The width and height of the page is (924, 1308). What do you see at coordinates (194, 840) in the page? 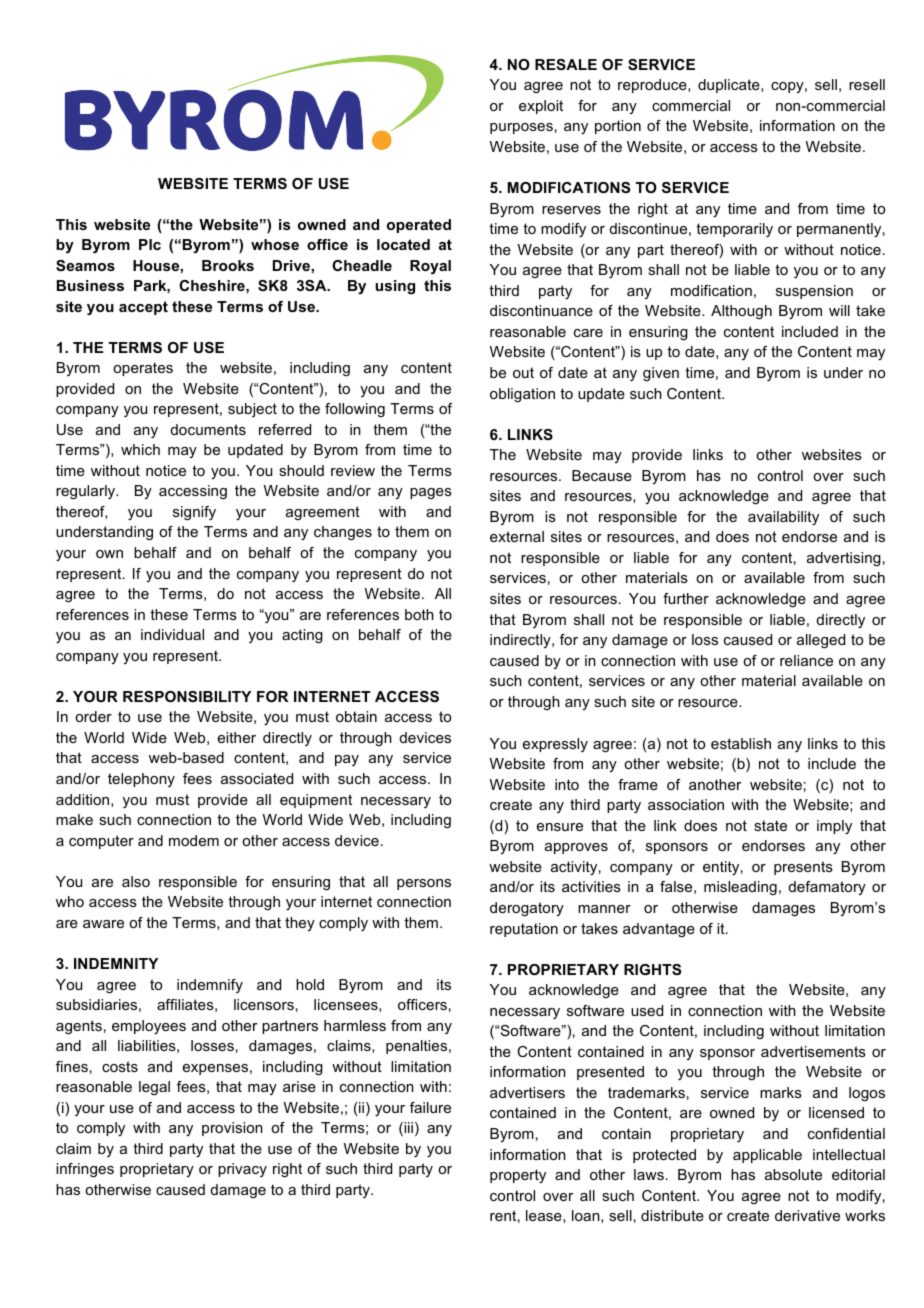
I see `modem` at bounding box center [194, 840].
